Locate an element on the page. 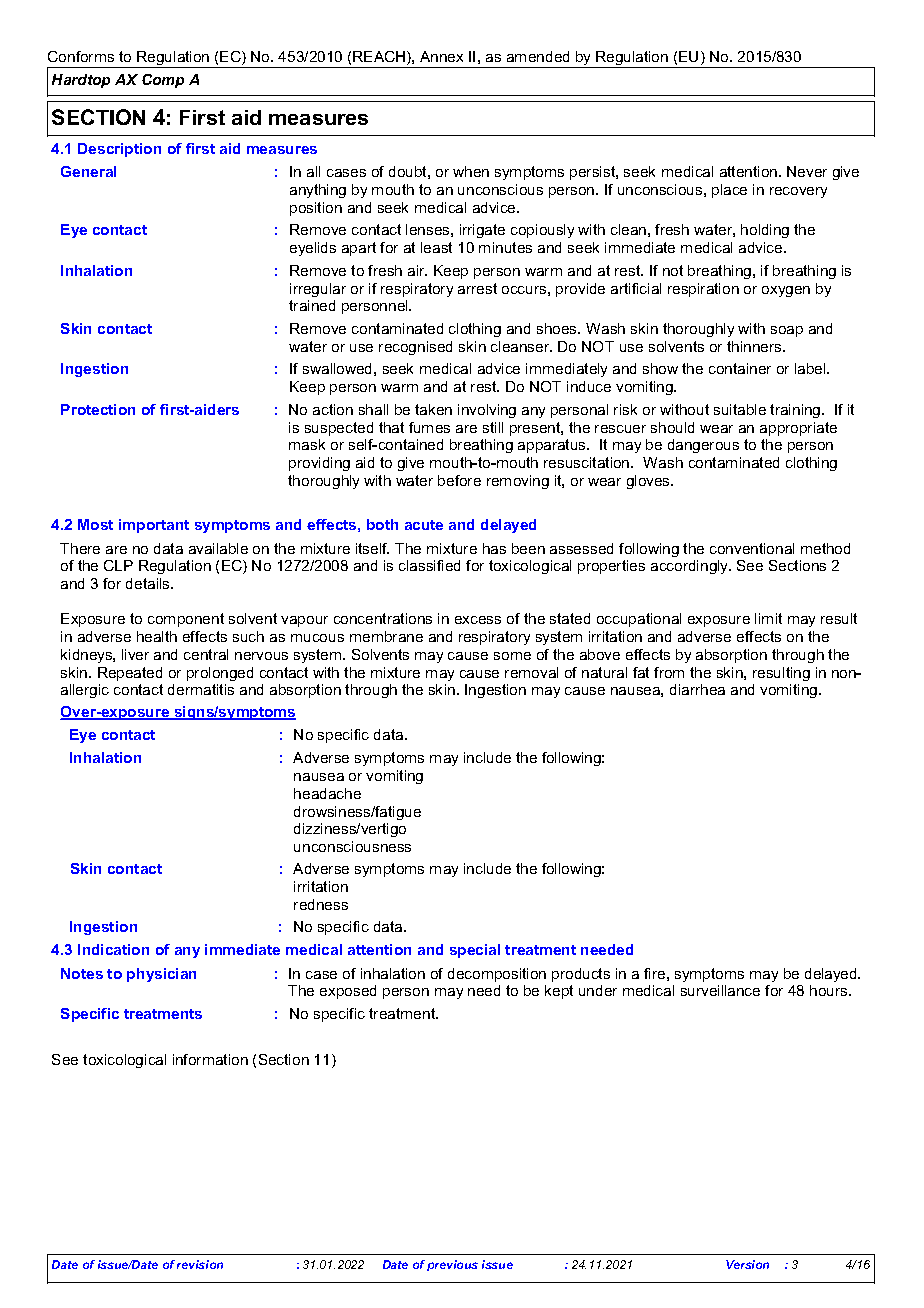 The height and width of the image is (1308, 924). Indication is located at coordinates (113, 949).
